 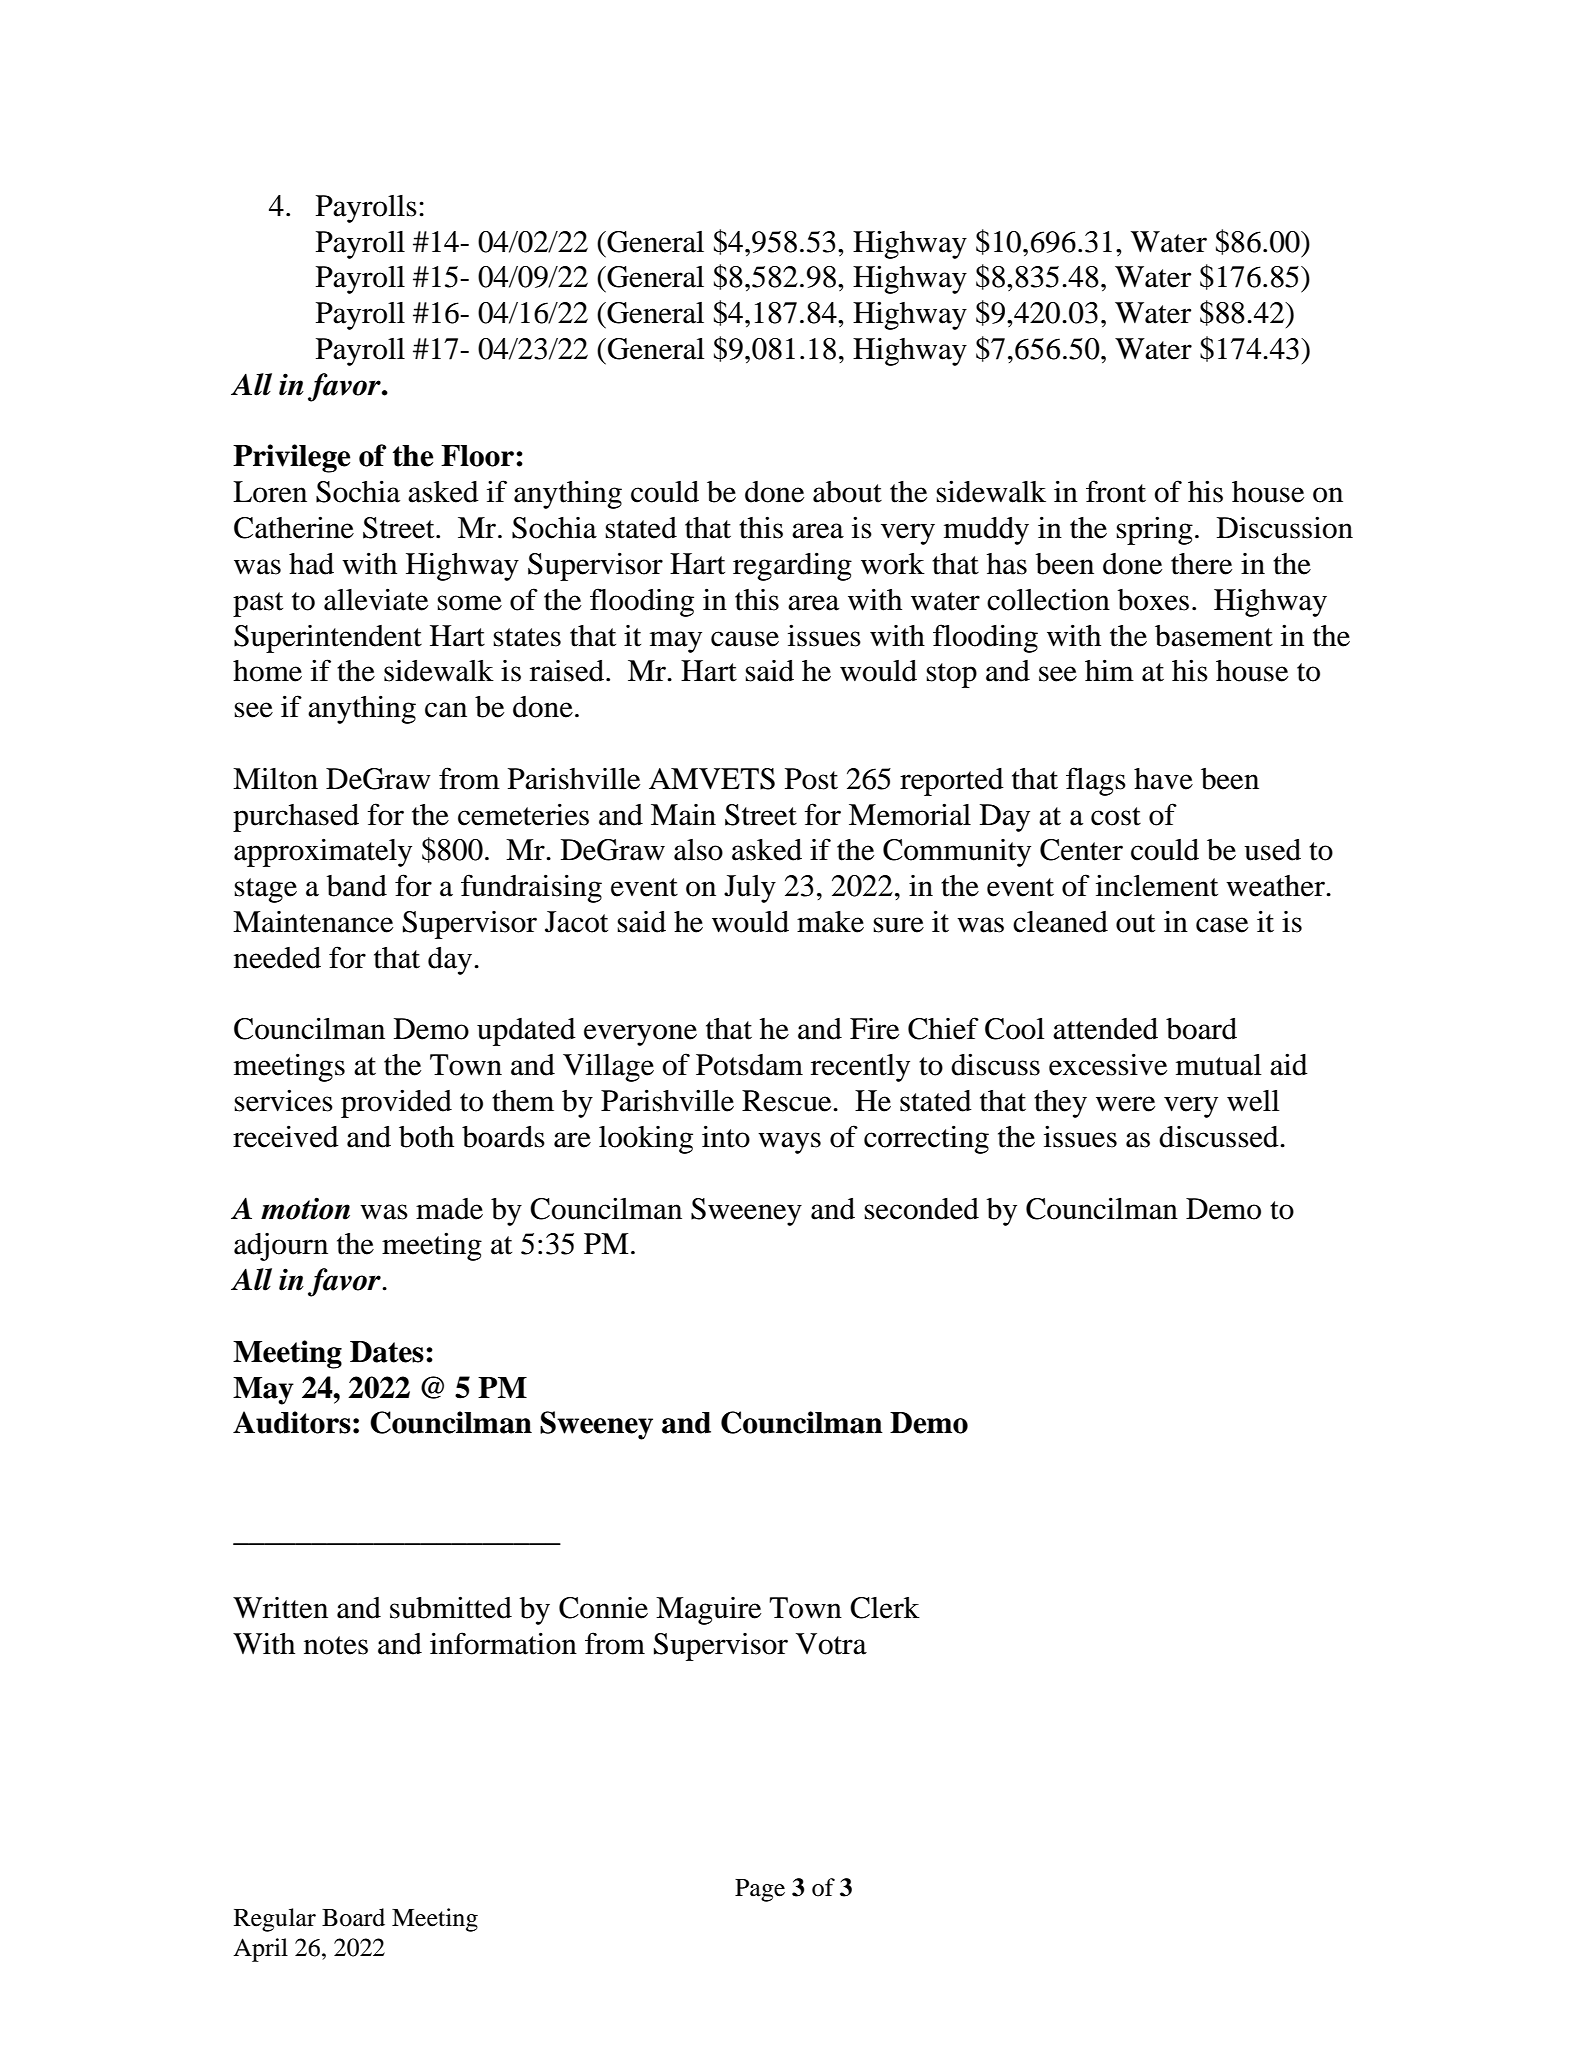 I want to click on about, so click(x=847, y=492).
